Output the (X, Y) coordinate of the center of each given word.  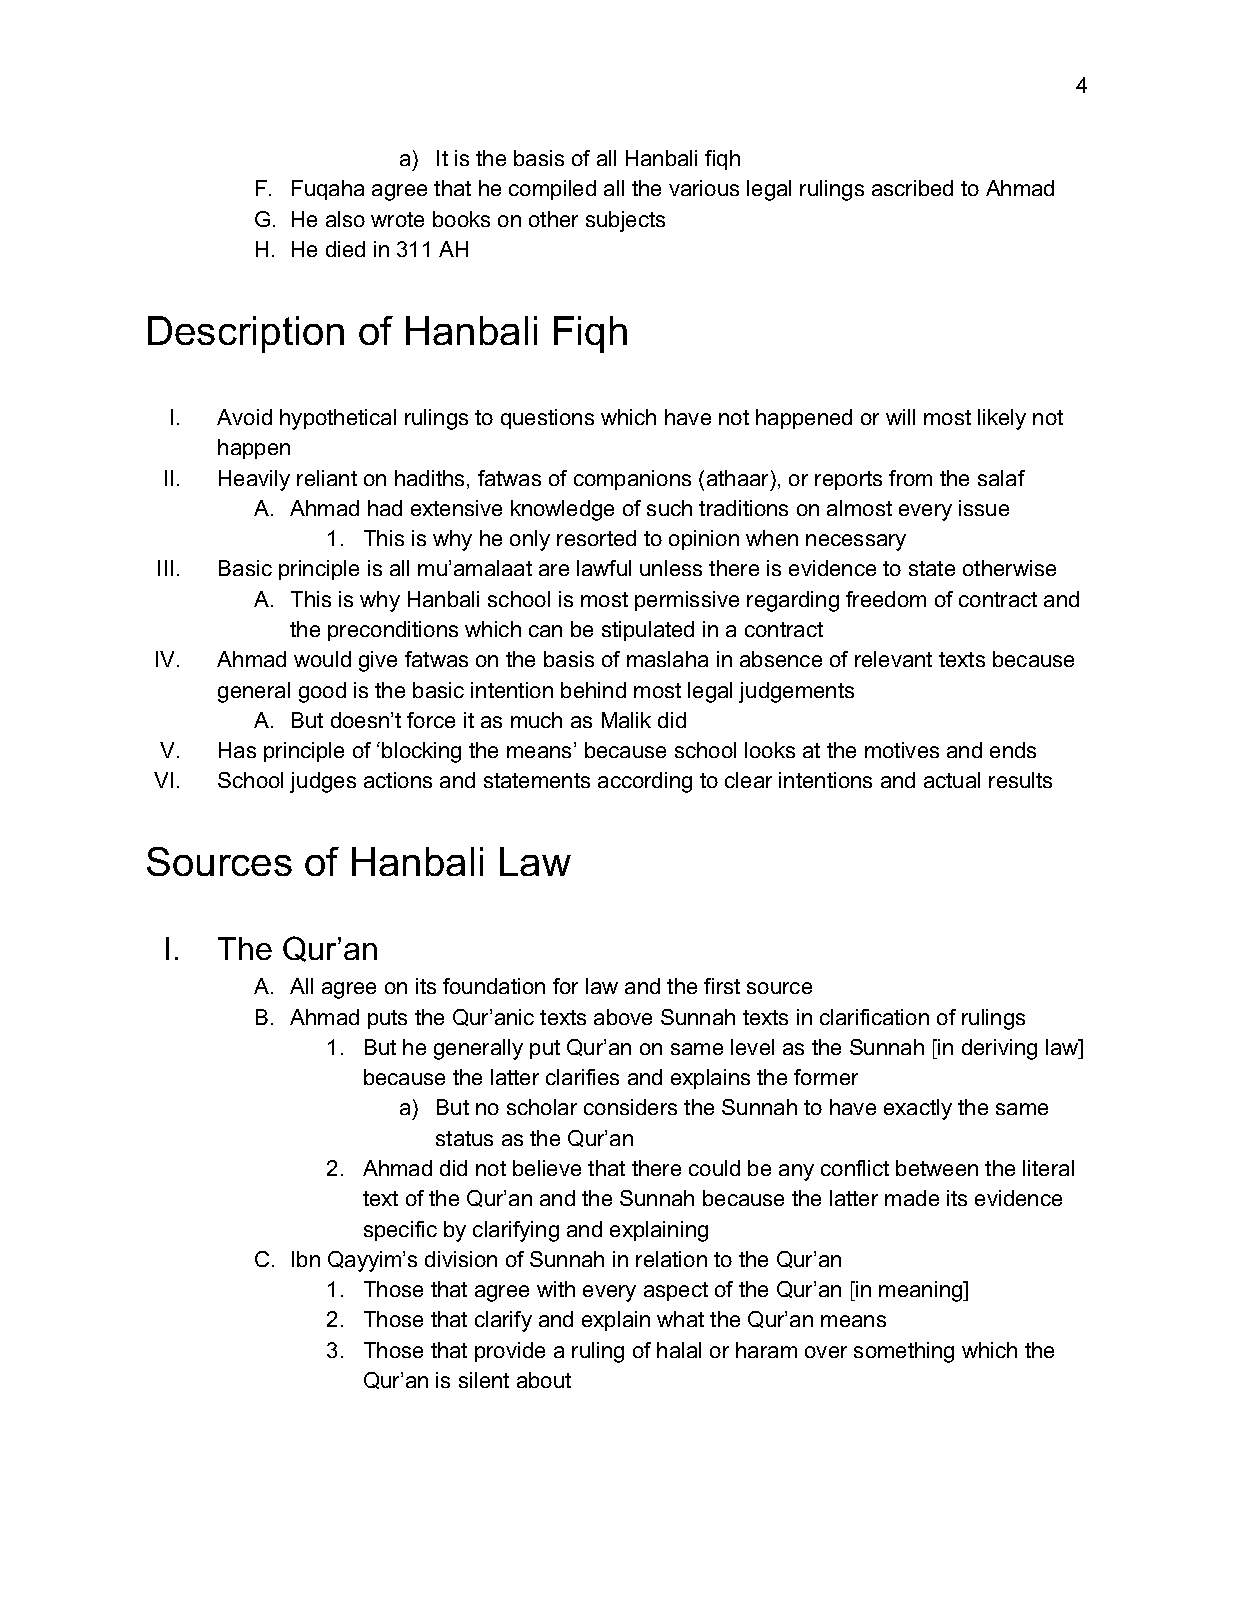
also (345, 219)
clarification (874, 1017)
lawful (604, 568)
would (322, 659)
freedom (886, 599)
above (623, 1017)
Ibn (306, 1259)
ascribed (912, 188)
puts (387, 1019)
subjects (625, 221)
